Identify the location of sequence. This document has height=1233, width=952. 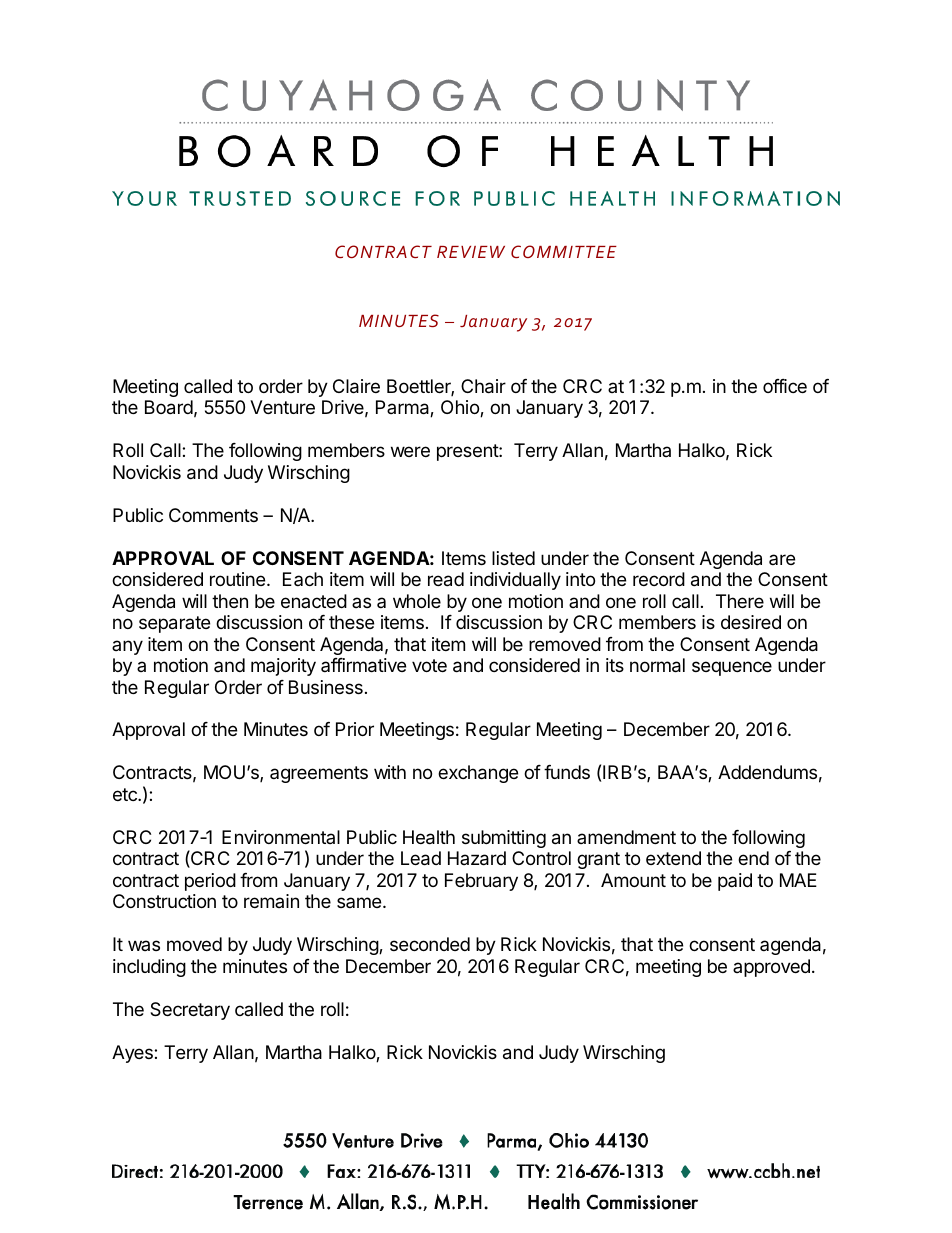
(732, 668).
